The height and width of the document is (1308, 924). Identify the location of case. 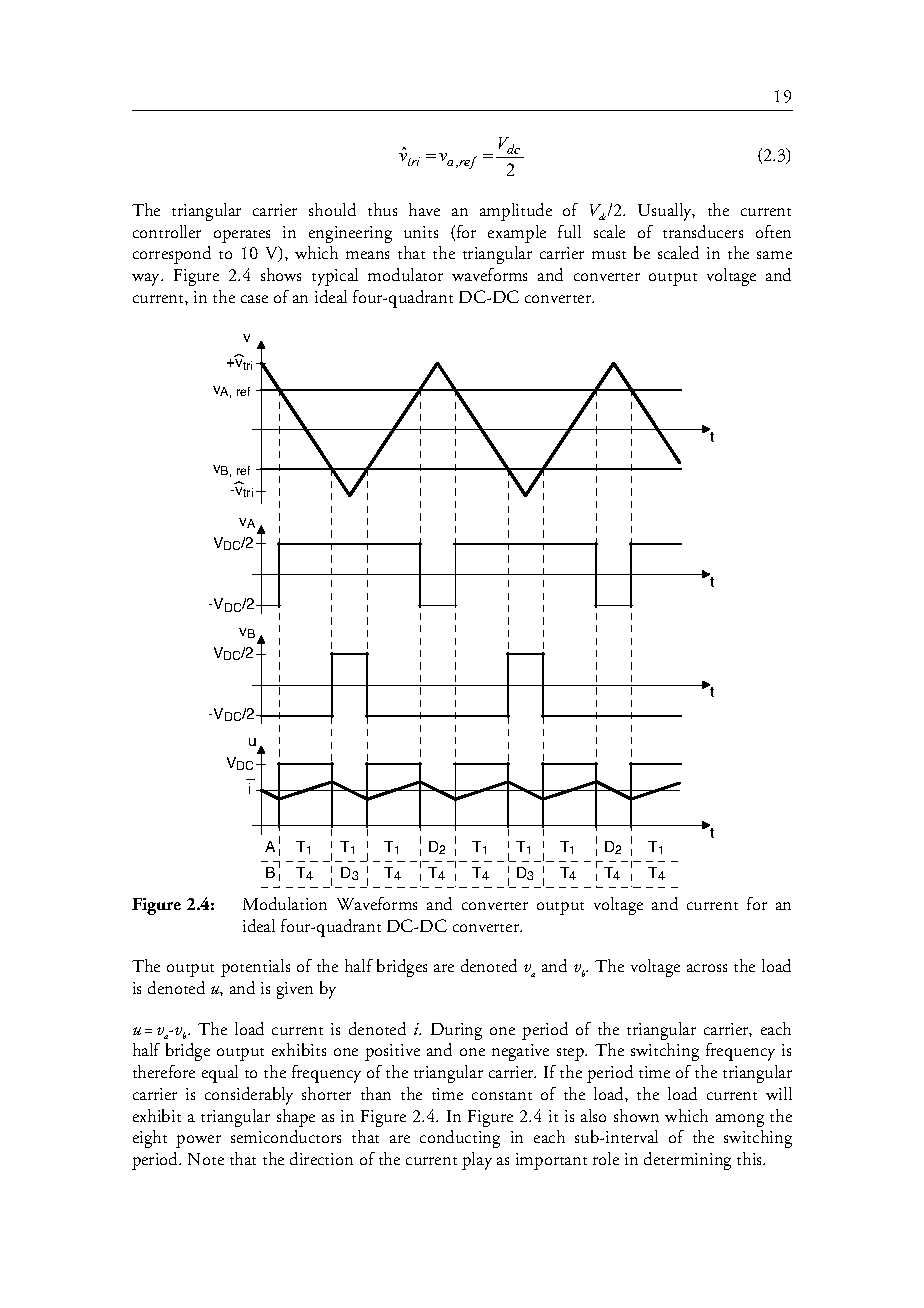
(254, 299).
